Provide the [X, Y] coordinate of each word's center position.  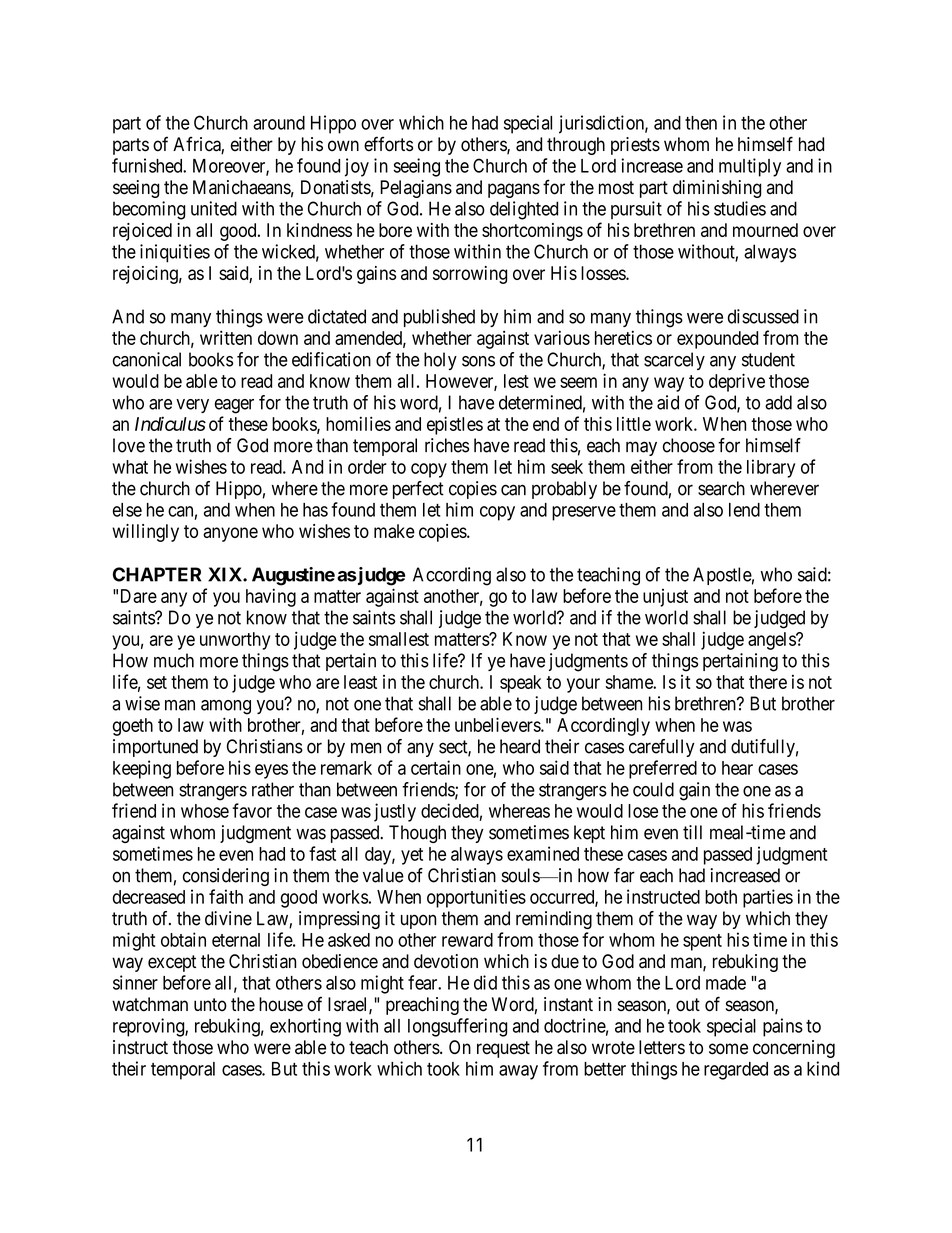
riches [447, 445]
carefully [662, 748]
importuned [155, 748]
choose [689, 445]
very [192, 406]
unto [210, 1005]
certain [436, 767]
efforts [388, 144]
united [214, 208]
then [701, 123]
